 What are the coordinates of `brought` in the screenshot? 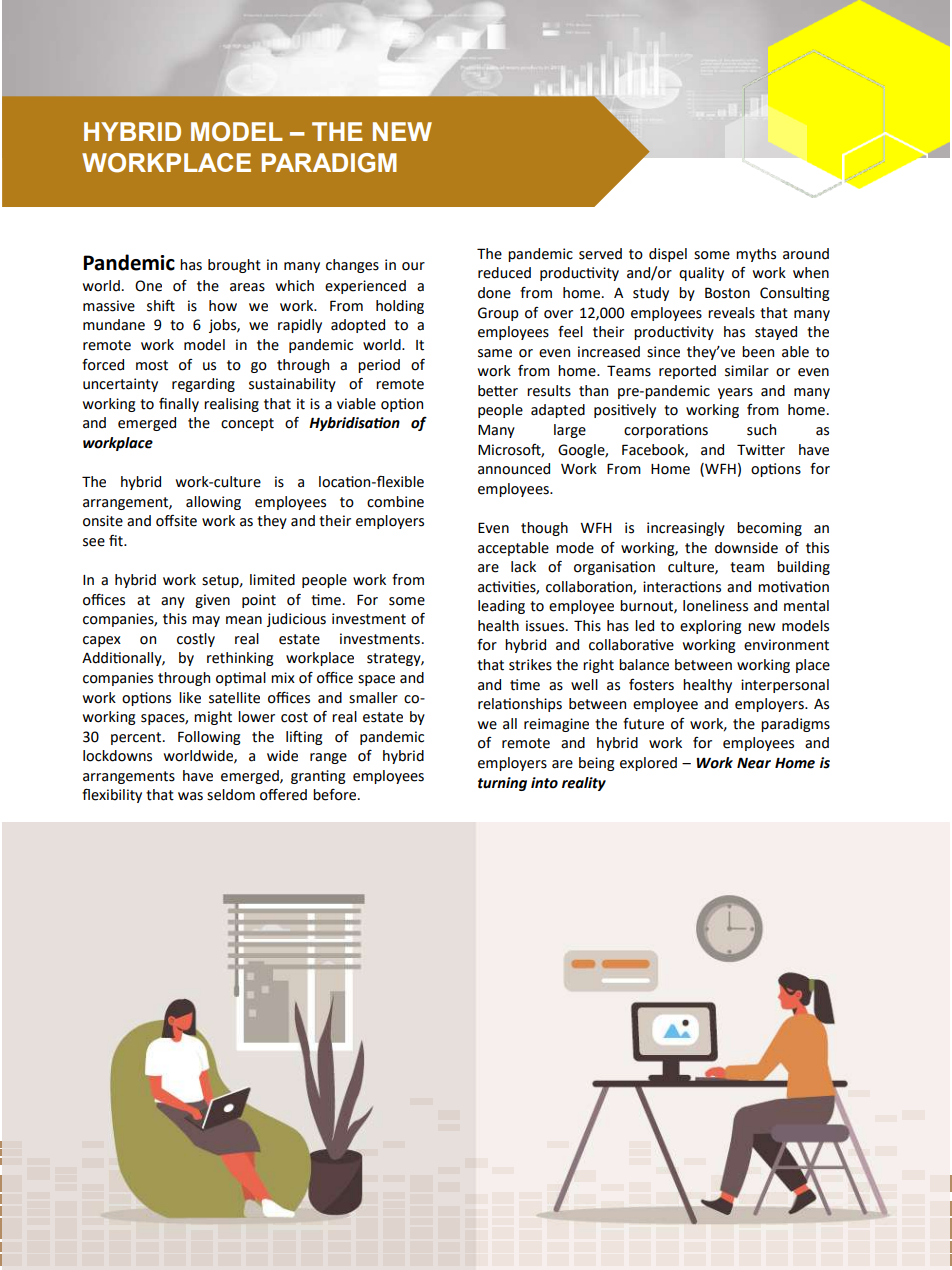 It's located at (234, 266).
